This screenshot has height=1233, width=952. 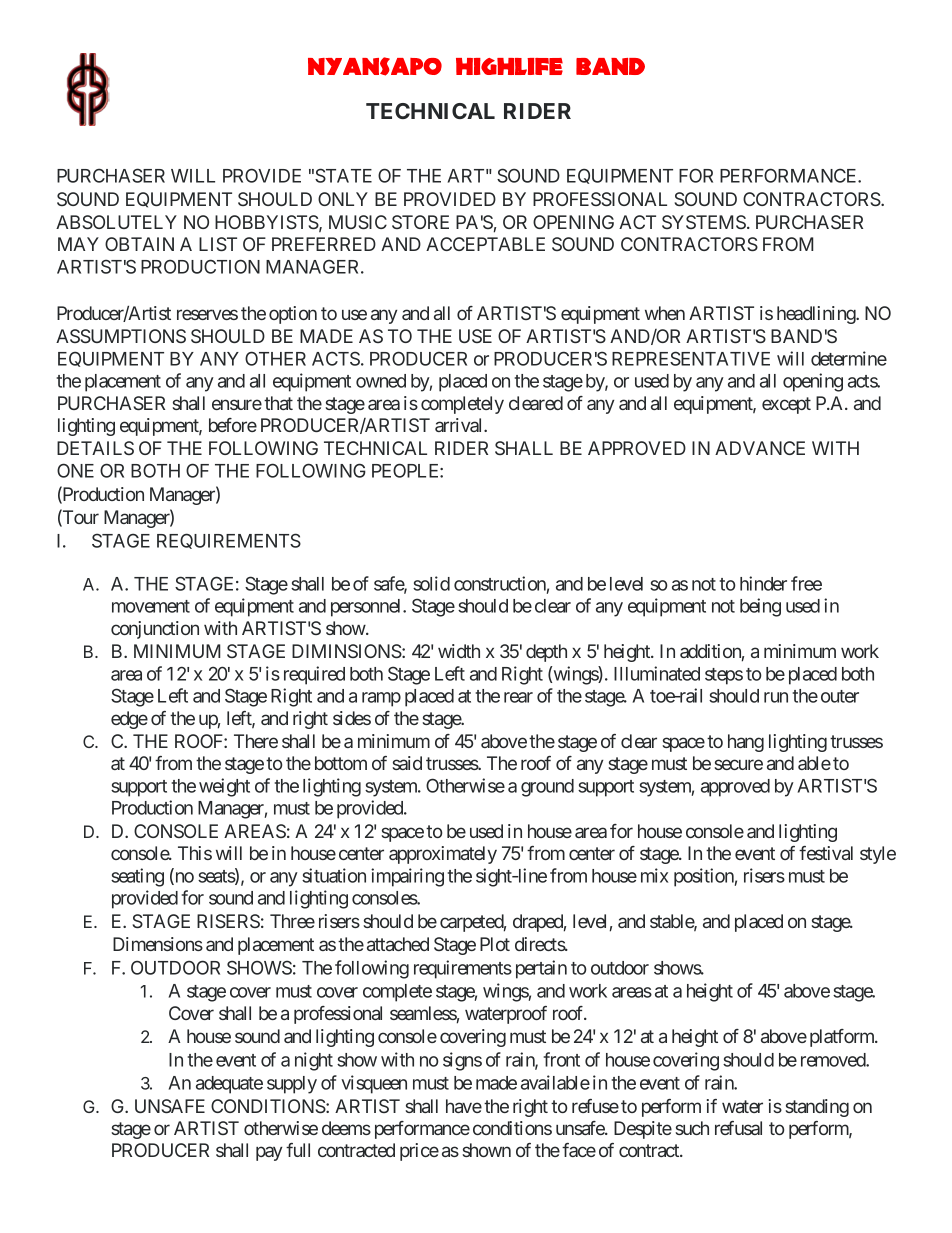 What do you see at coordinates (151, 606) in the screenshot?
I see `movement` at bounding box center [151, 606].
